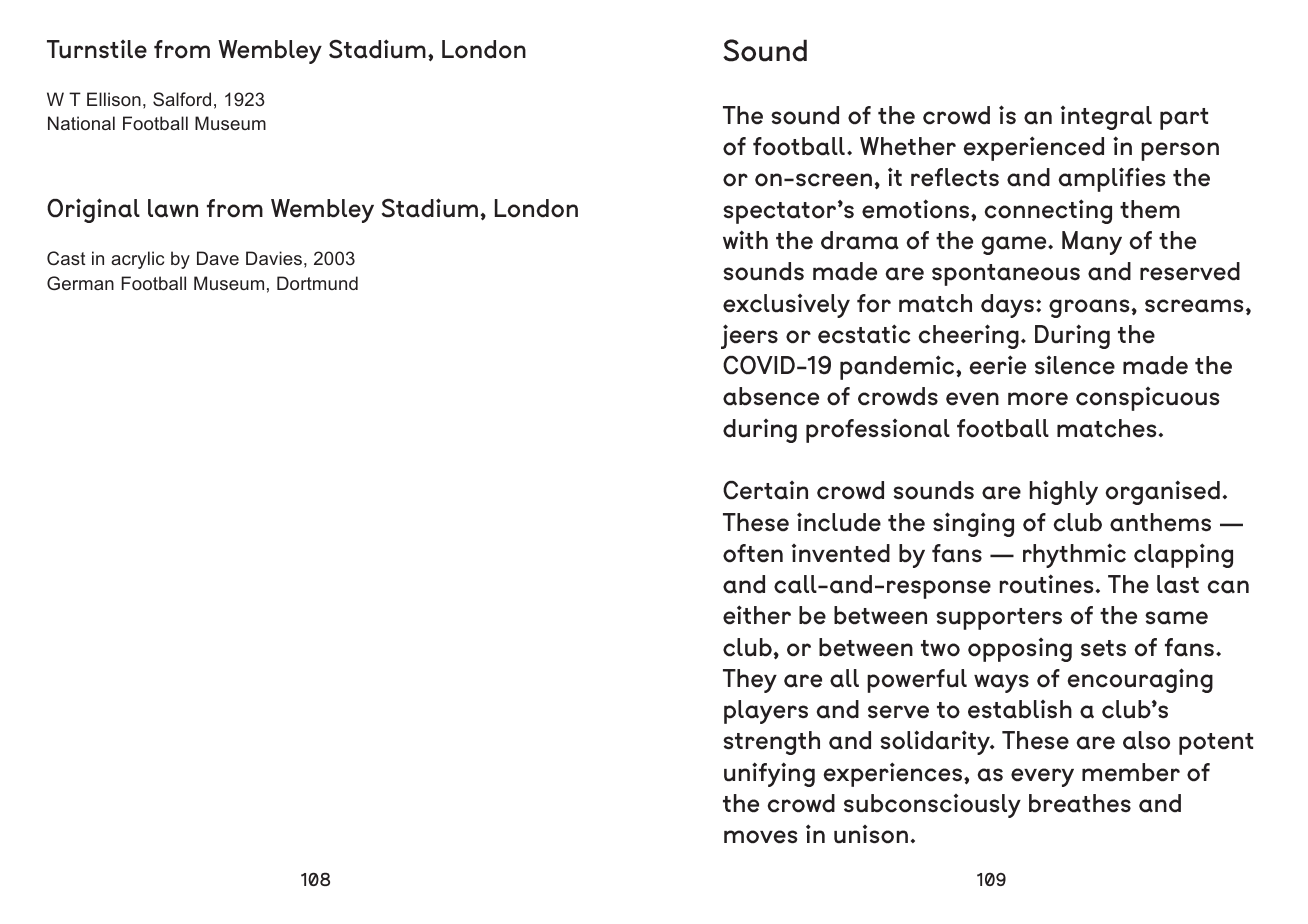 This screenshot has height=924, width=1308. What do you see at coordinates (317, 283) in the screenshot?
I see `Dortmund` at bounding box center [317, 283].
